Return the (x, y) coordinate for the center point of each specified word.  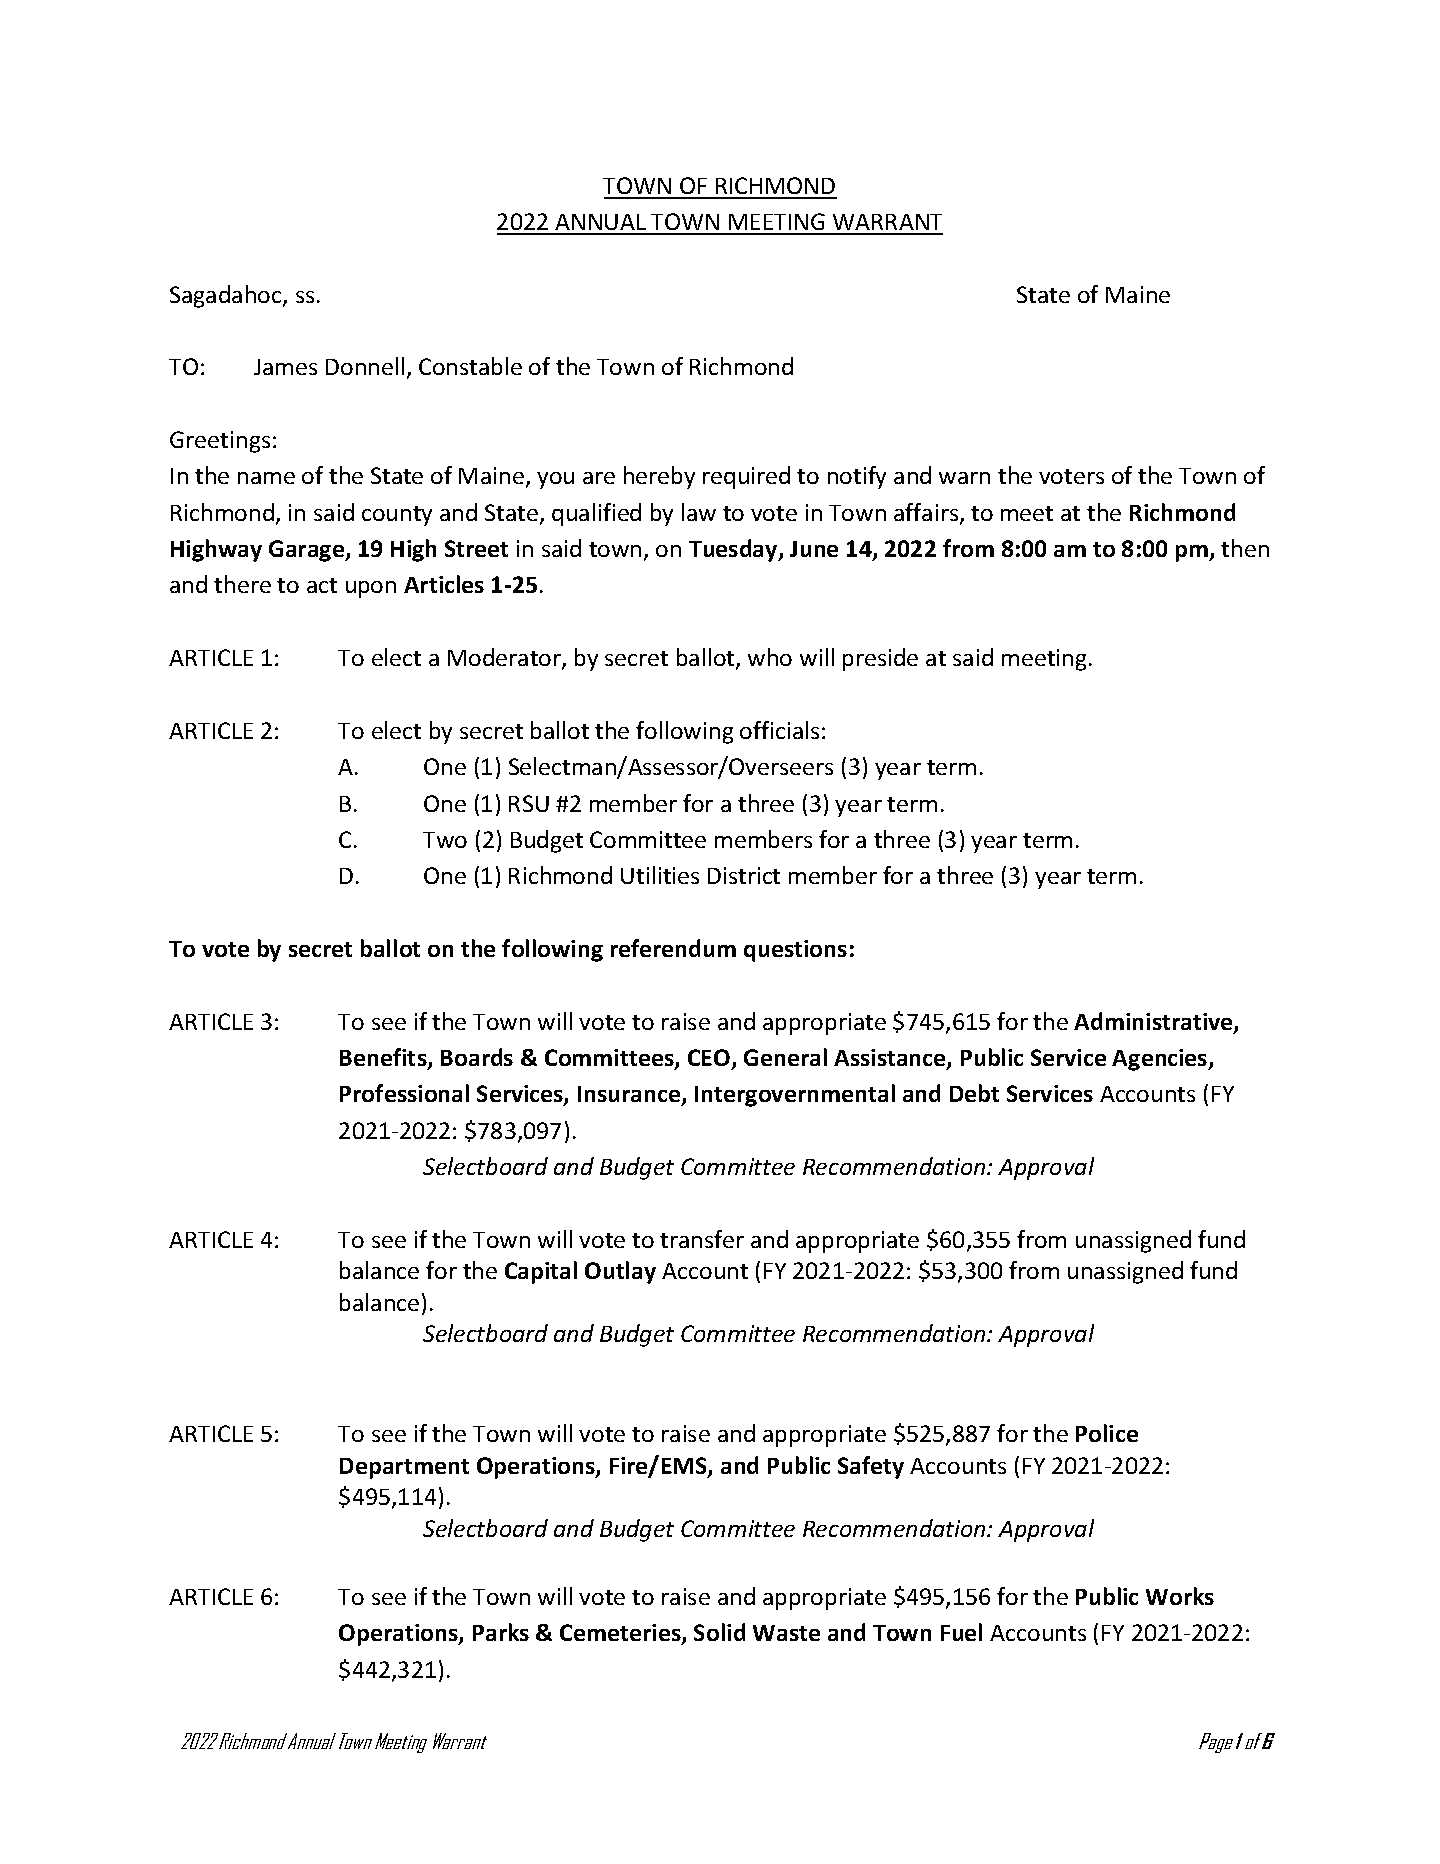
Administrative (1154, 1022)
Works (1180, 1596)
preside (880, 659)
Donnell (365, 366)
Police (1107, 1433)
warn (964, 478)
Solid (719, 1632)
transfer (702, 1239)
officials (779, 730)
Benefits (384, 1058)
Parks (501, 1632)
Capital (541, 1272)
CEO (710, 1059)
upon (371, 589)
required (746, 477)
